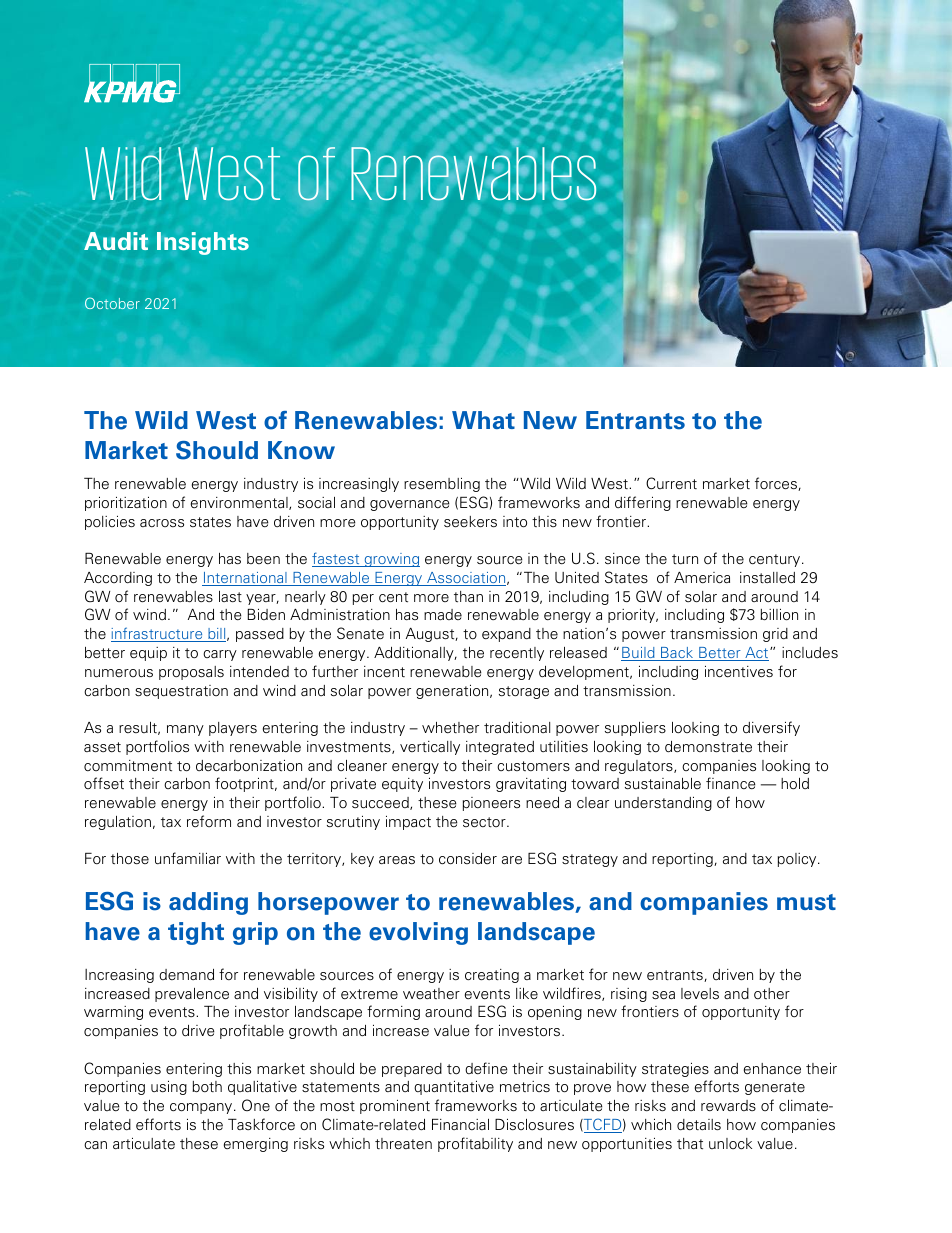 The width and height of the screenshot is (952, 1233). Describe the element at coordinates (181, 692) in the screenshot. I see `sequestration` at that location.
